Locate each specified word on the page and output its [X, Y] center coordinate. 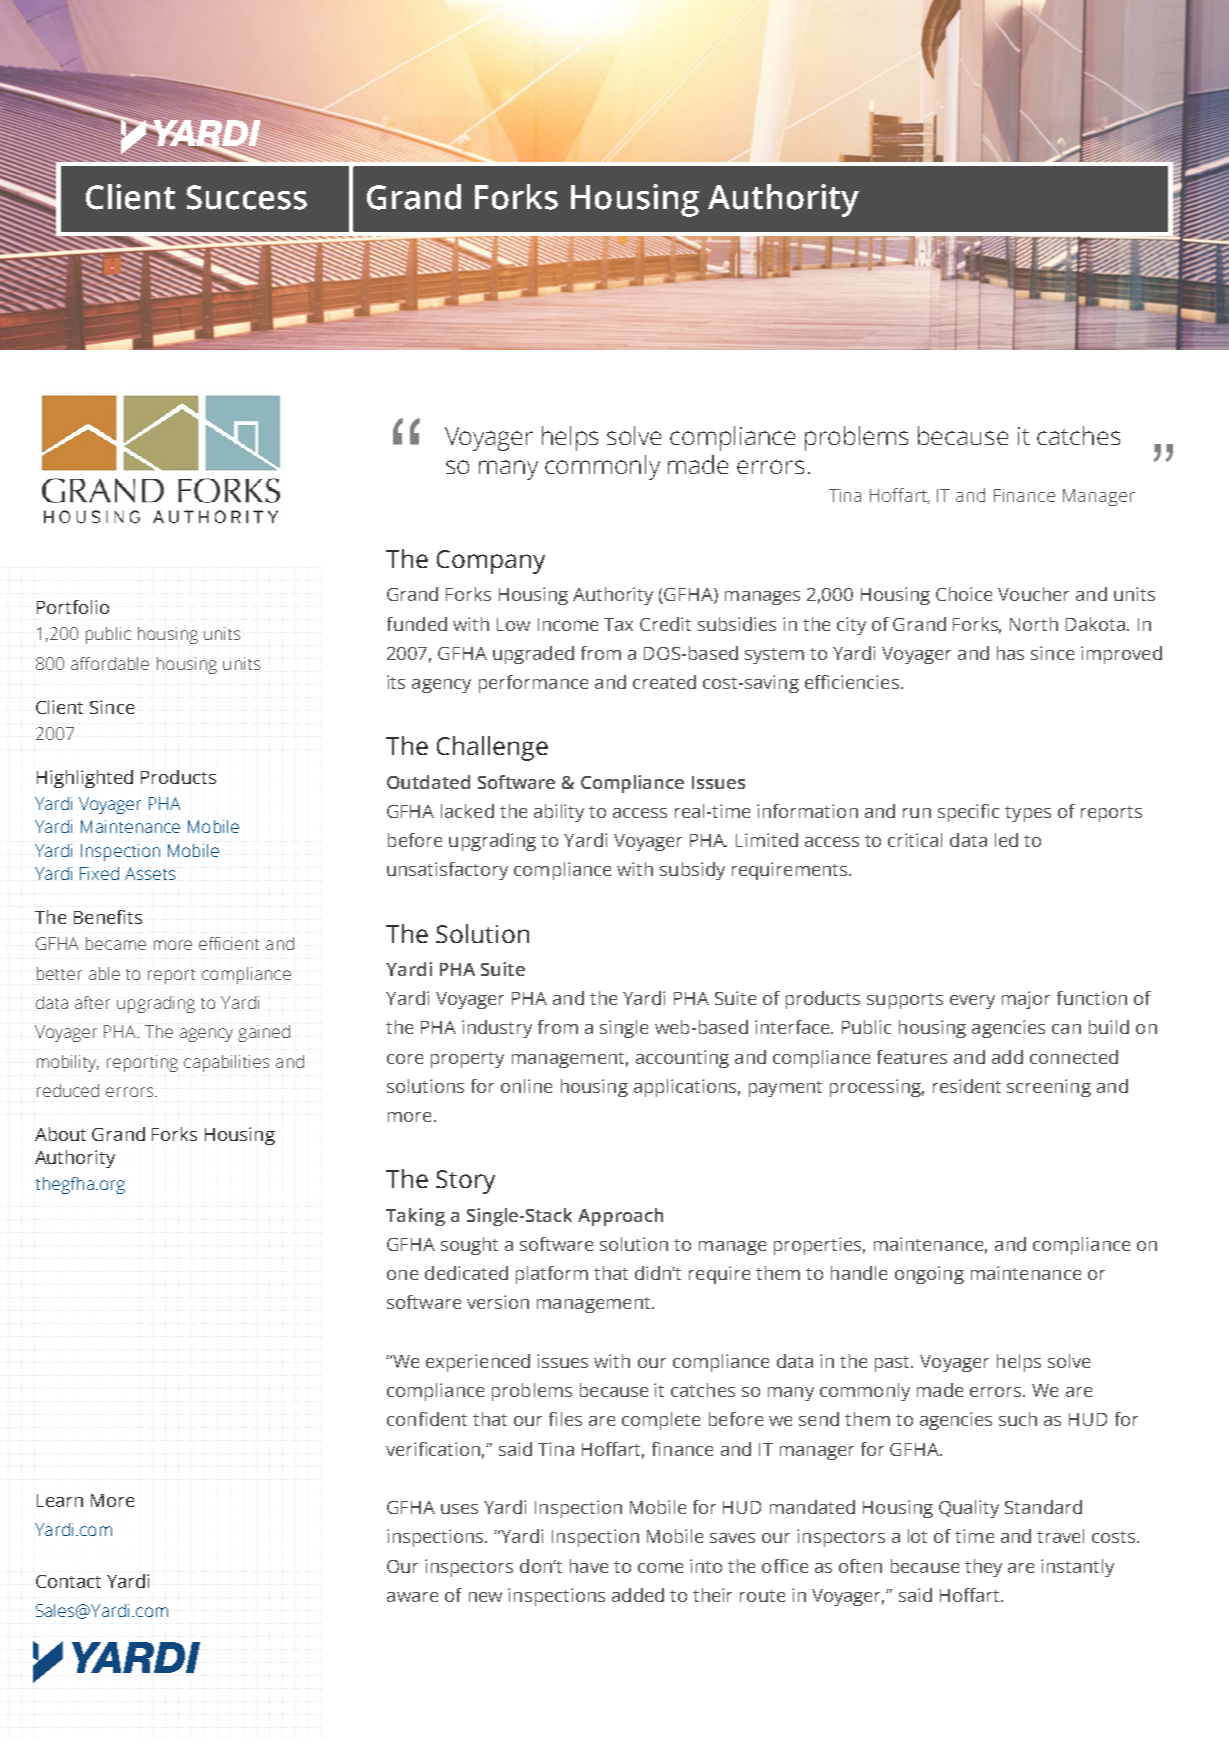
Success [247, 197]
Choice [964, 594]
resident [967, 1086]
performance [533, 684]
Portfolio [73, 607]
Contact [68, 1581]
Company [491, 562]
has [1010, 653]
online [526, 1086]
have [589, 1566]
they [983, 1568]
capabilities [226, 1063]
